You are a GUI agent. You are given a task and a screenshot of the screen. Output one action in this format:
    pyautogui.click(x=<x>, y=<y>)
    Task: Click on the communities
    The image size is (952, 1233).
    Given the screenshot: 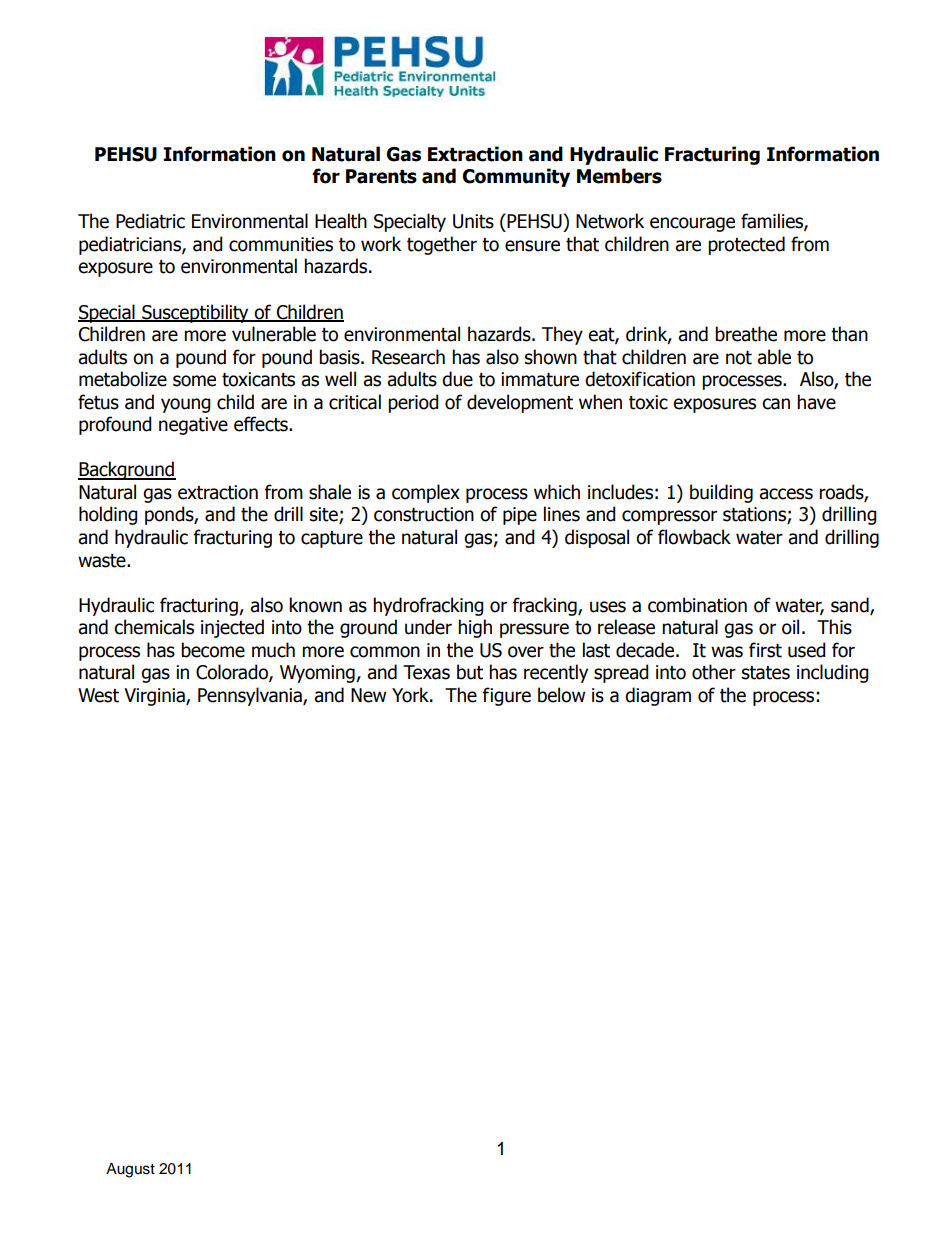 What is the action you would take?
    pyautogui.click(x=281, y=244)
